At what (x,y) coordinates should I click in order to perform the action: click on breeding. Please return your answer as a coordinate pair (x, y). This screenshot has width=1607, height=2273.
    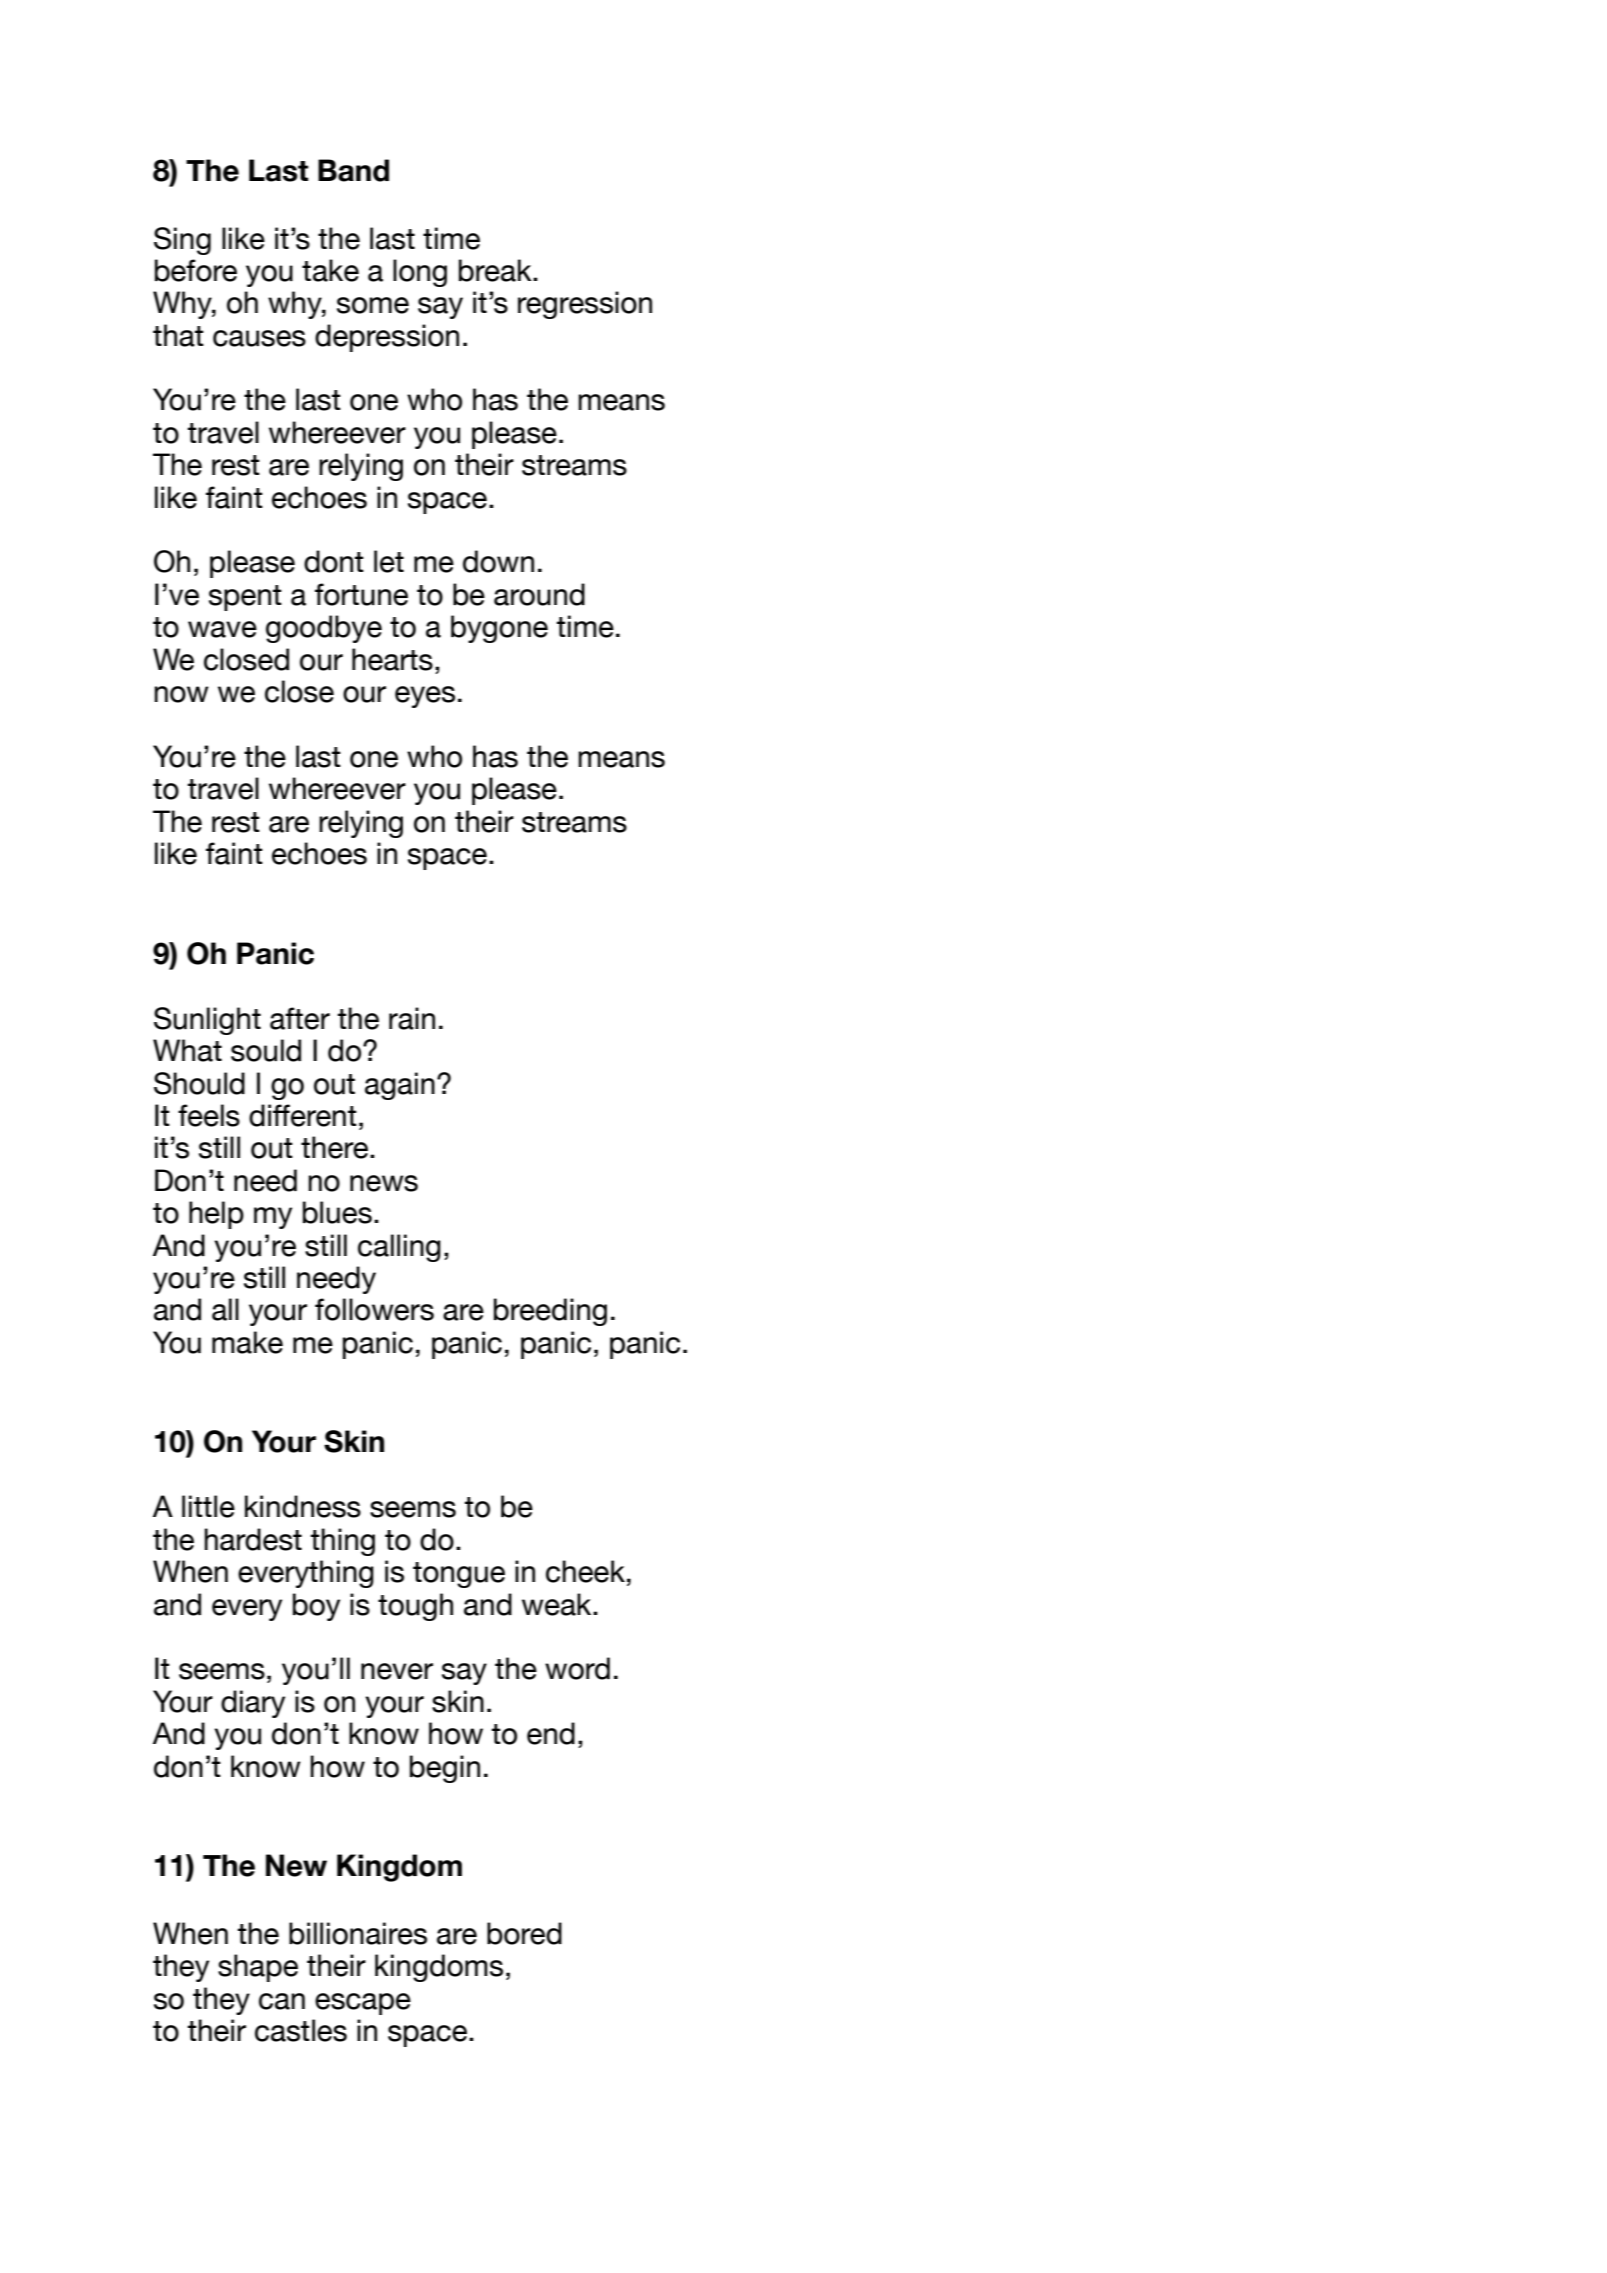
    Looking at the image, I should click on (550, 1312).
